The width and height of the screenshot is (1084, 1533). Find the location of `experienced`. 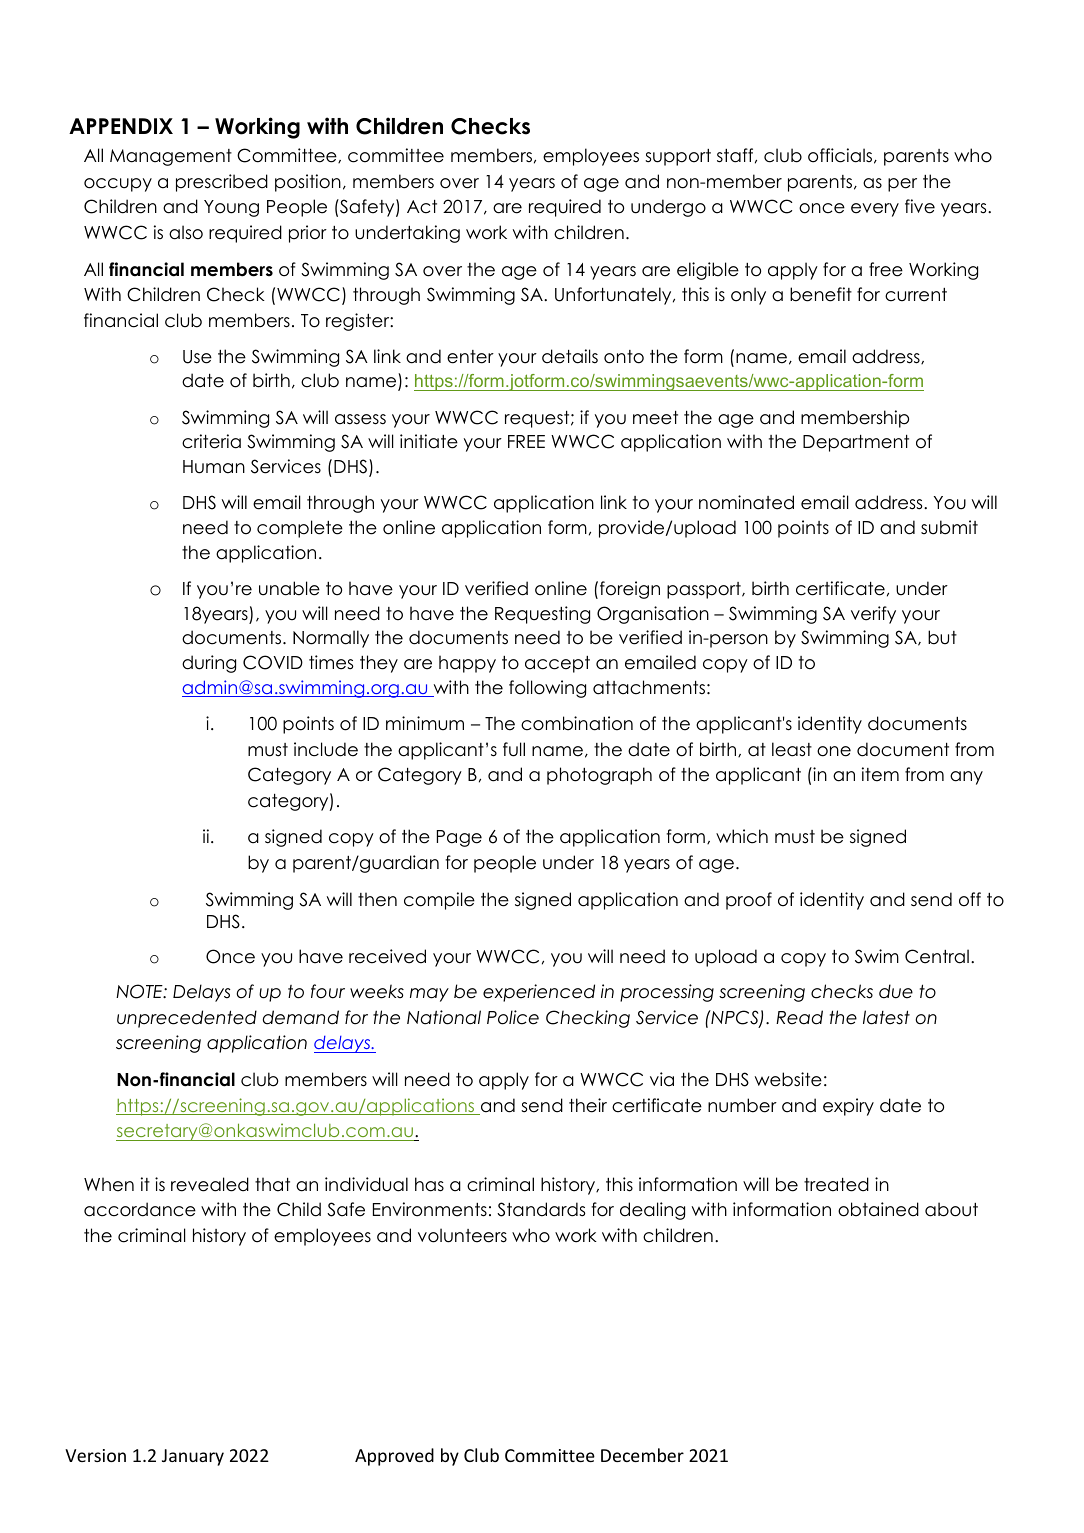

experienced is located at coordinates (539, 993).
